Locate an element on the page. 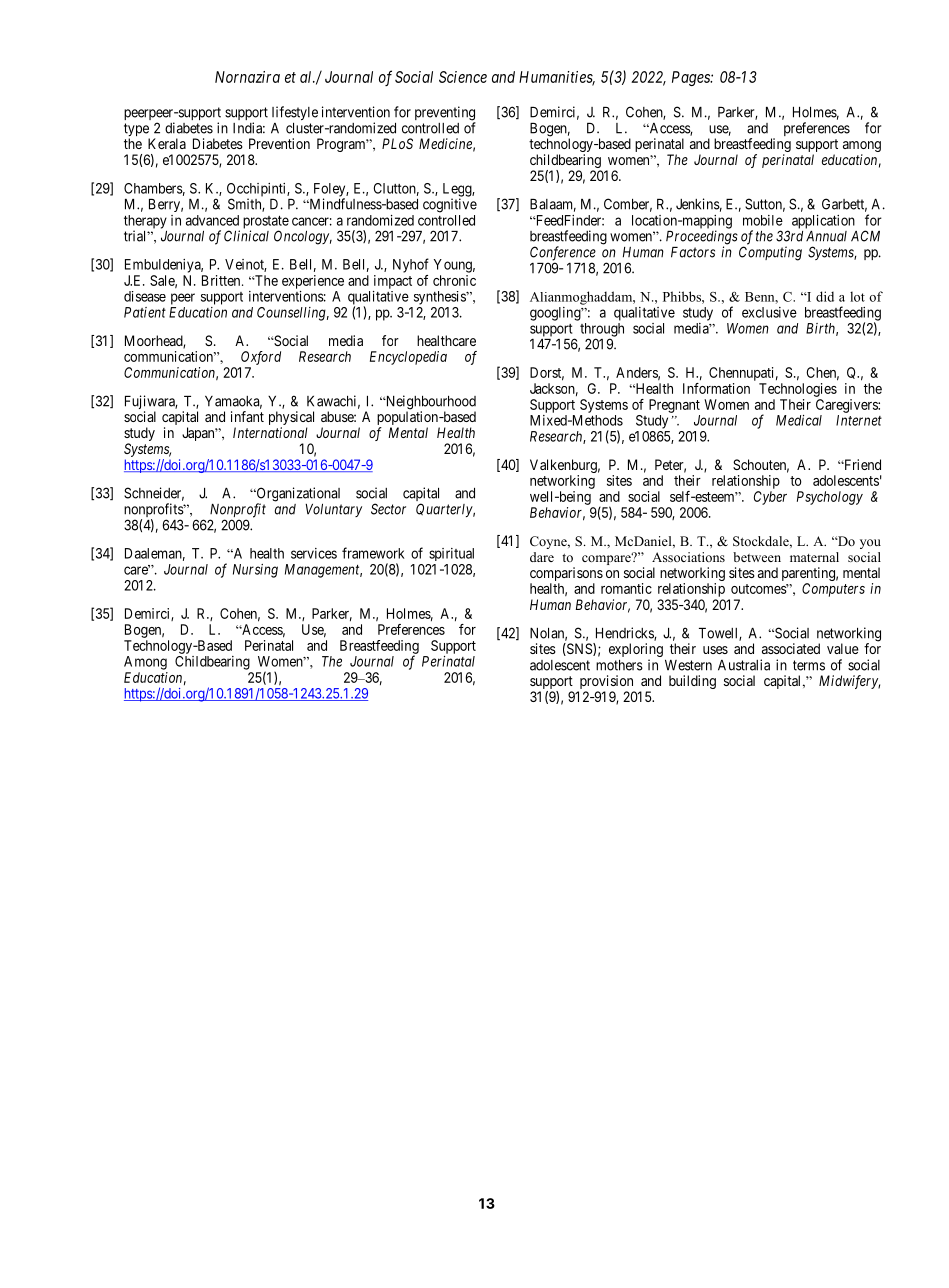 The width and height of the page is (949, 1288). mobile is located at coordinates (763, 220).
